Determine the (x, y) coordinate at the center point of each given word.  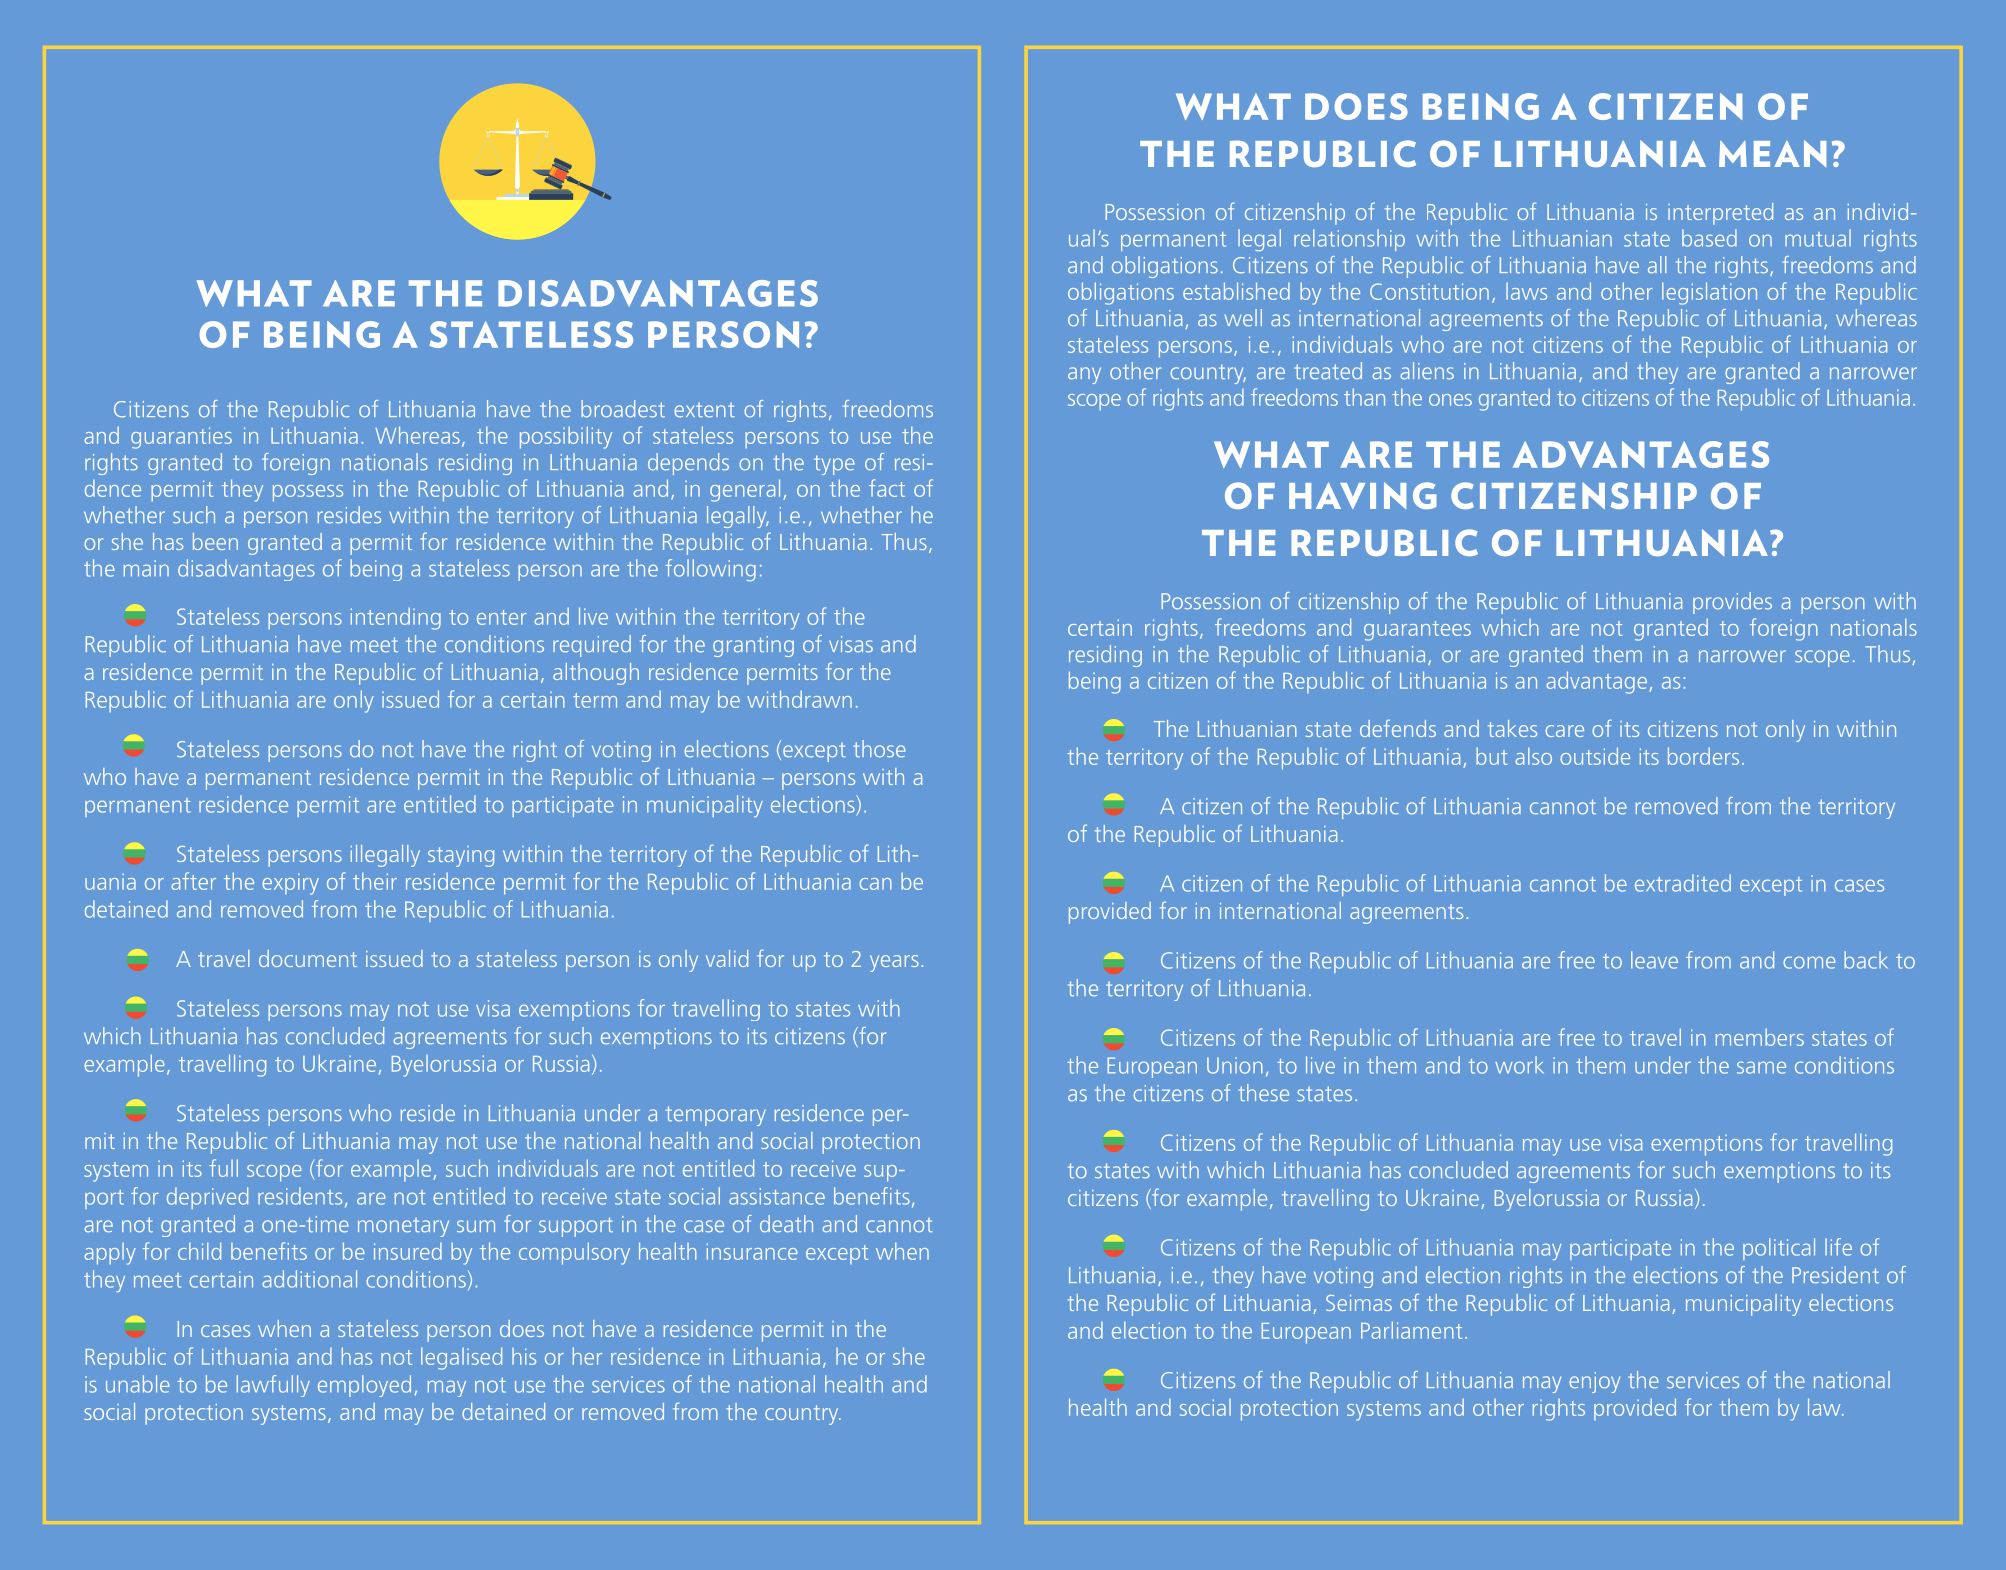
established (1236, 291)
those (879, 749)
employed (364, 1386)
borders (1703, 756)
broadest (623, 409)
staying (461, 856)
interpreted (1720, 214)
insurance (752, 1251)
